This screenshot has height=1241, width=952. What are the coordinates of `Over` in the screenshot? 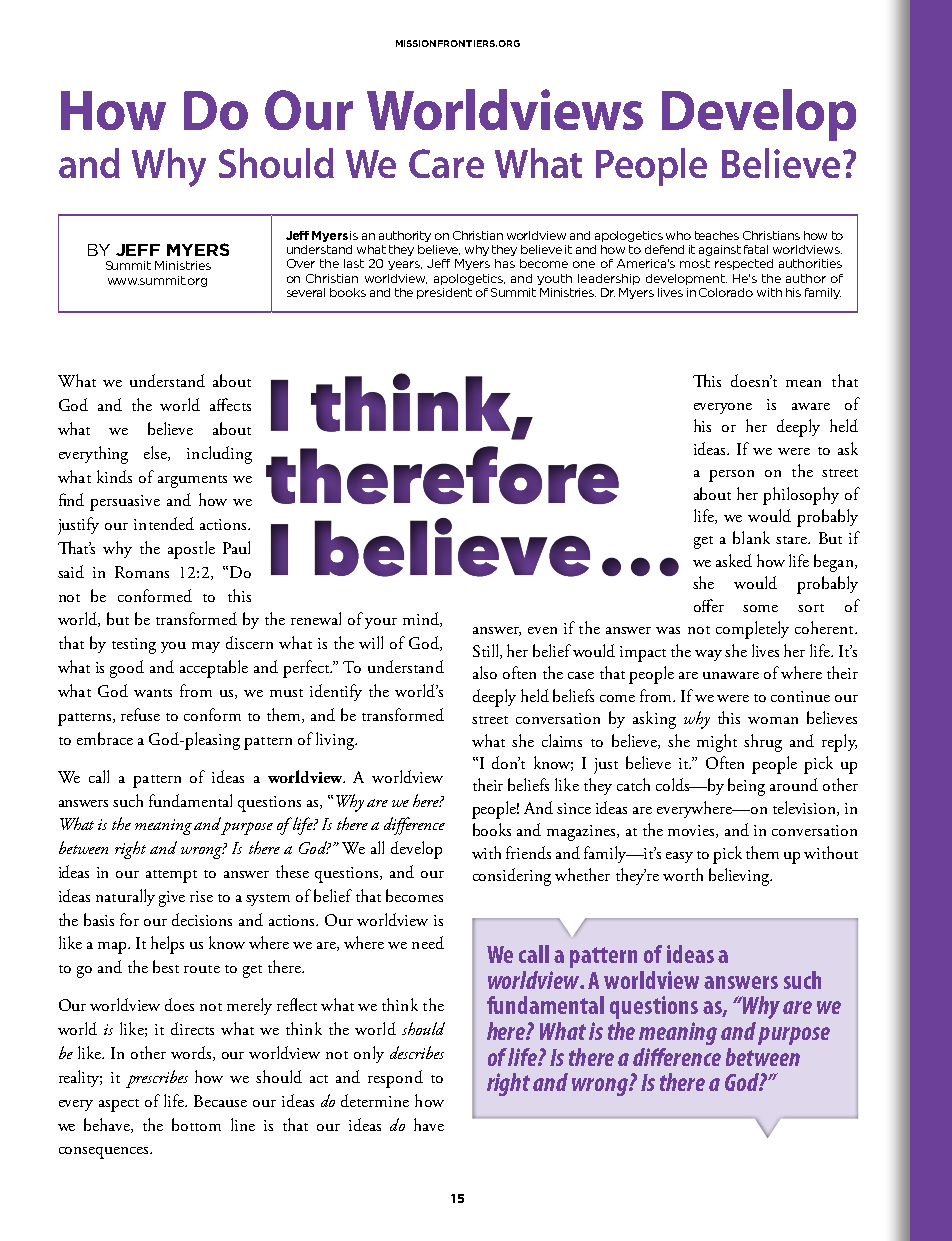 It's located at (301, 263).
